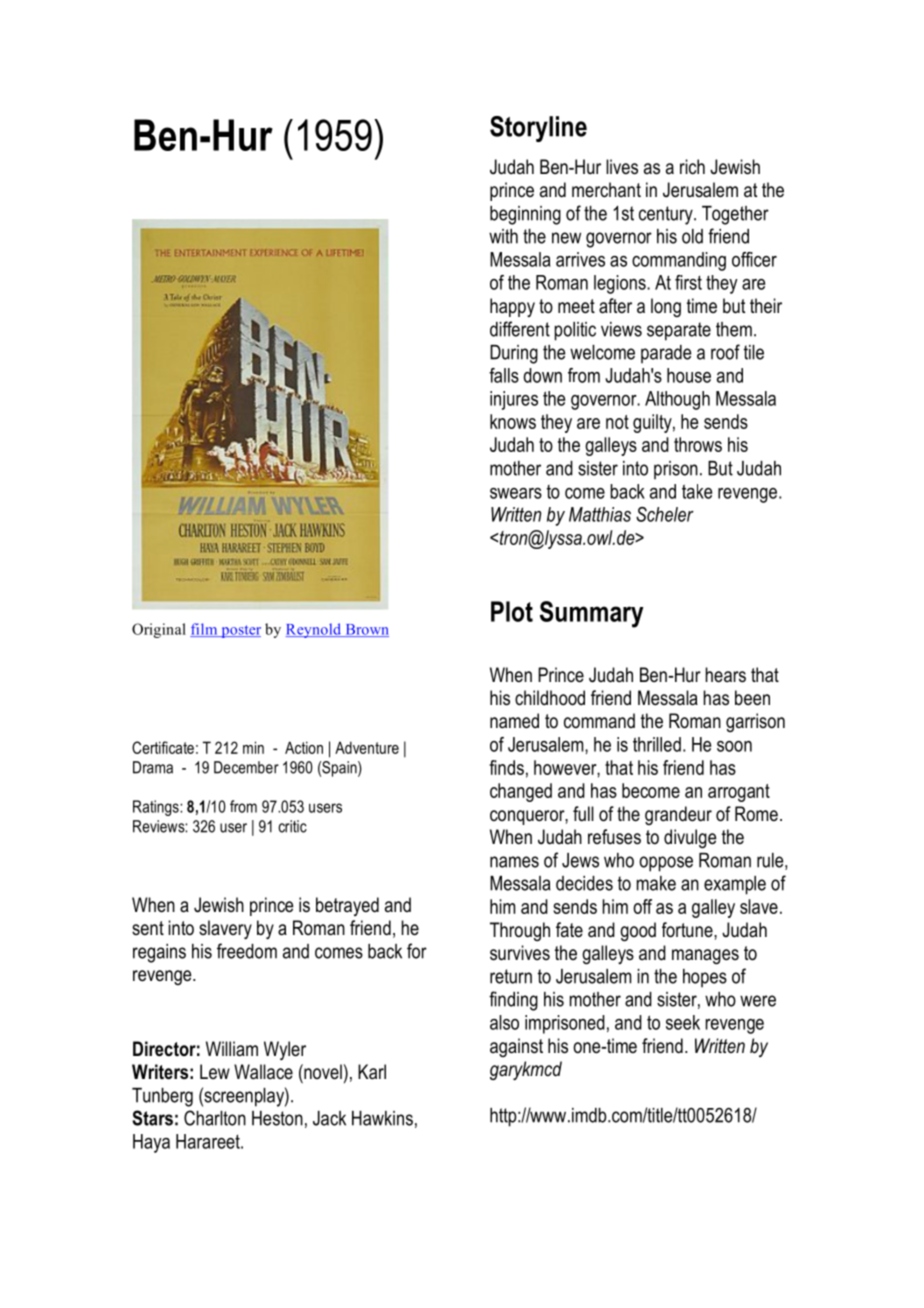  What do you see at coordinates (692, 167) in the screenshot?
I see `rich` at bounding box center [692, 167].
